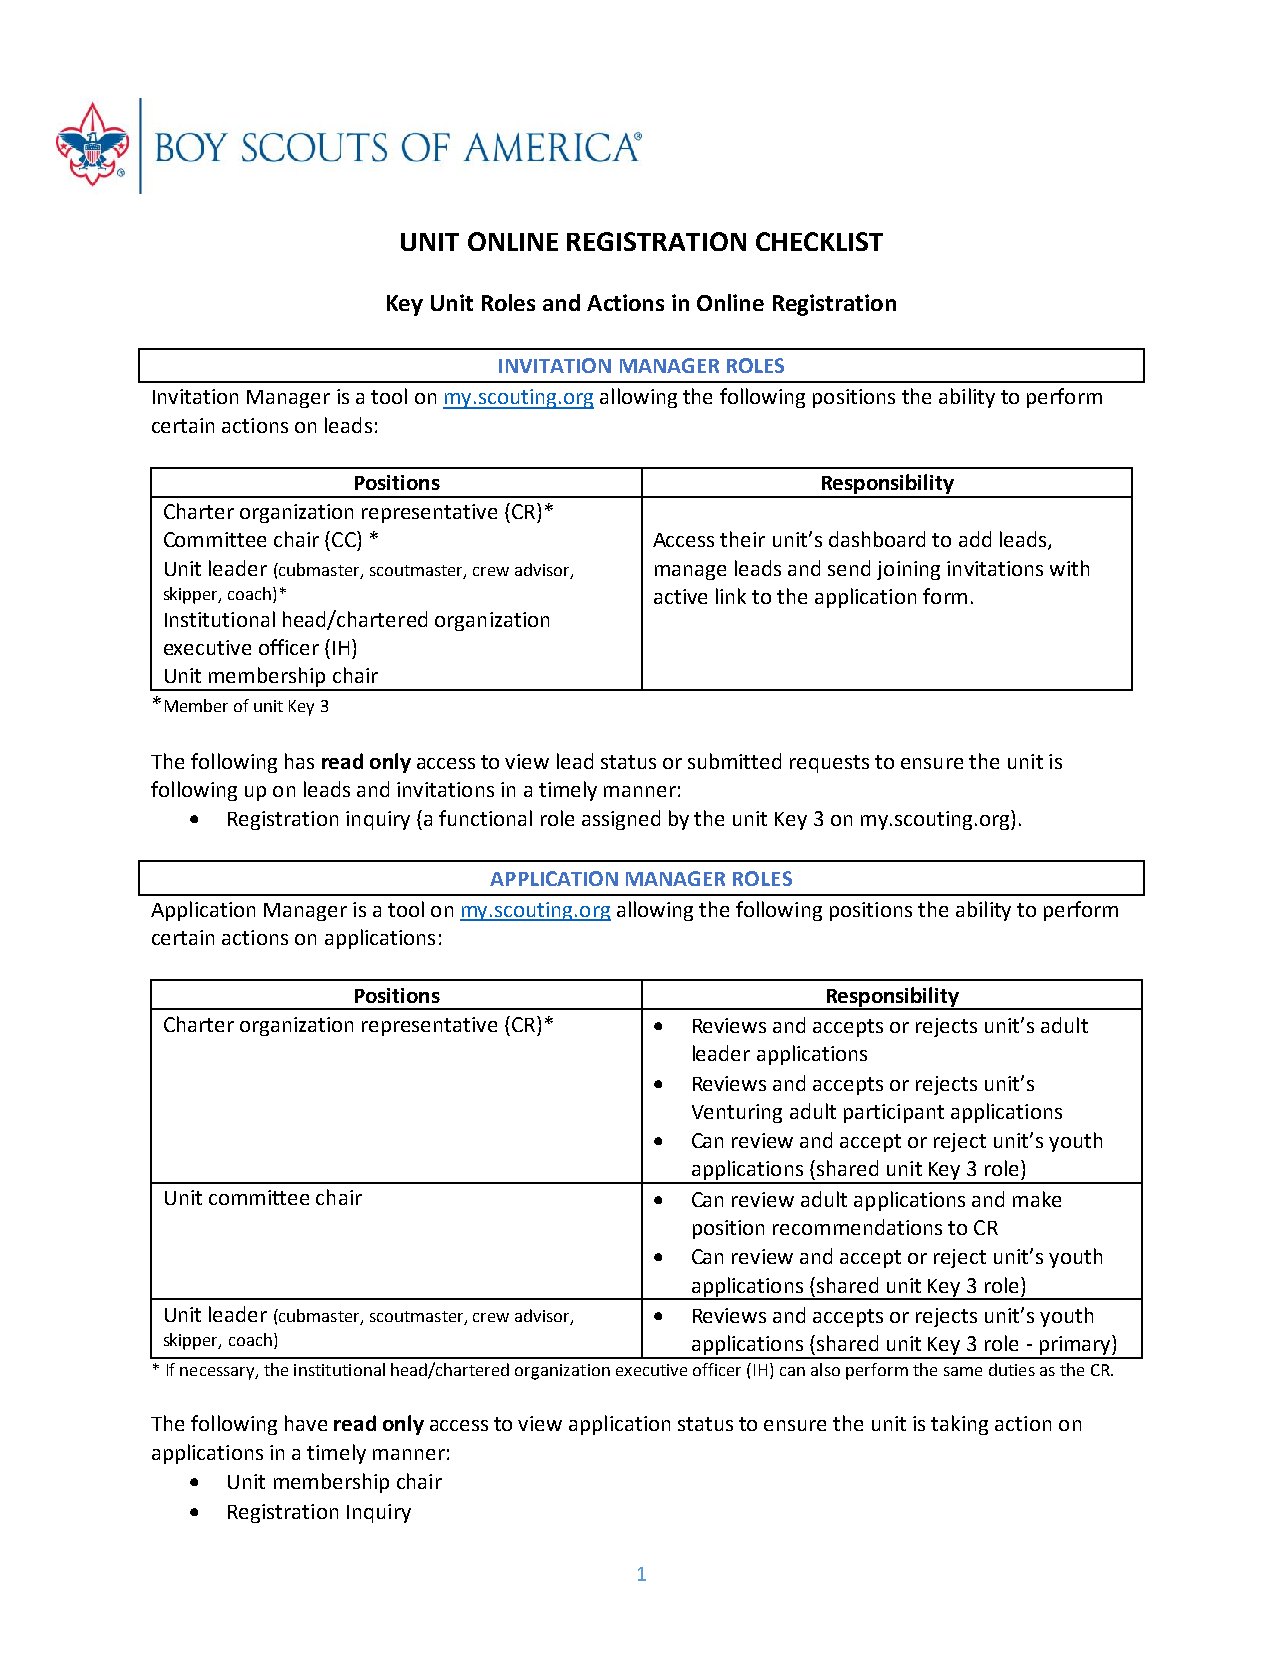  I want to click on same, so click(963, 1371).
